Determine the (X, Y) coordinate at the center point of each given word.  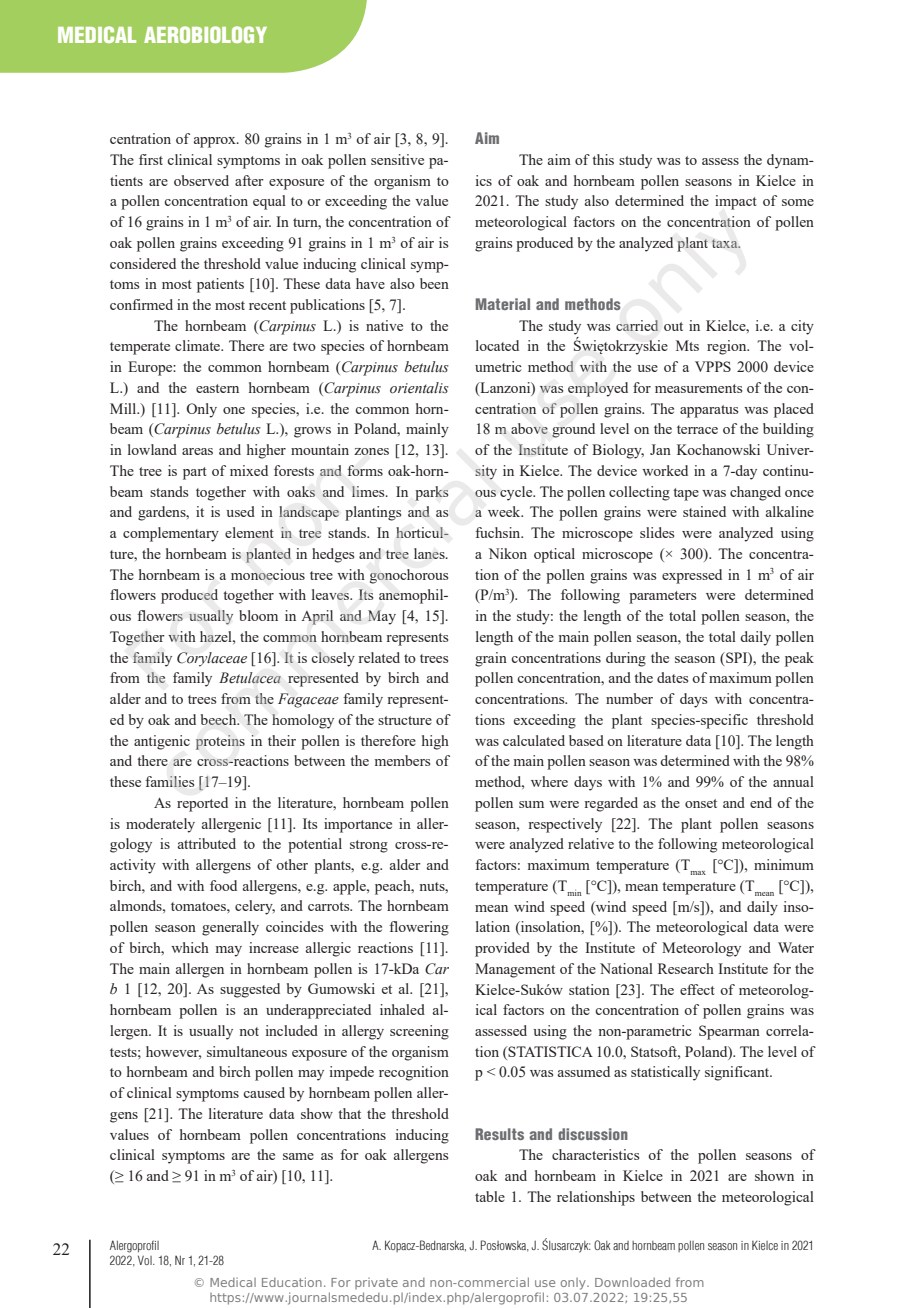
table (490, 1196)
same (298, 1156)
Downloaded (632, 1282)
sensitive (397, 159)
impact (736, 202)
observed (201, 180)
